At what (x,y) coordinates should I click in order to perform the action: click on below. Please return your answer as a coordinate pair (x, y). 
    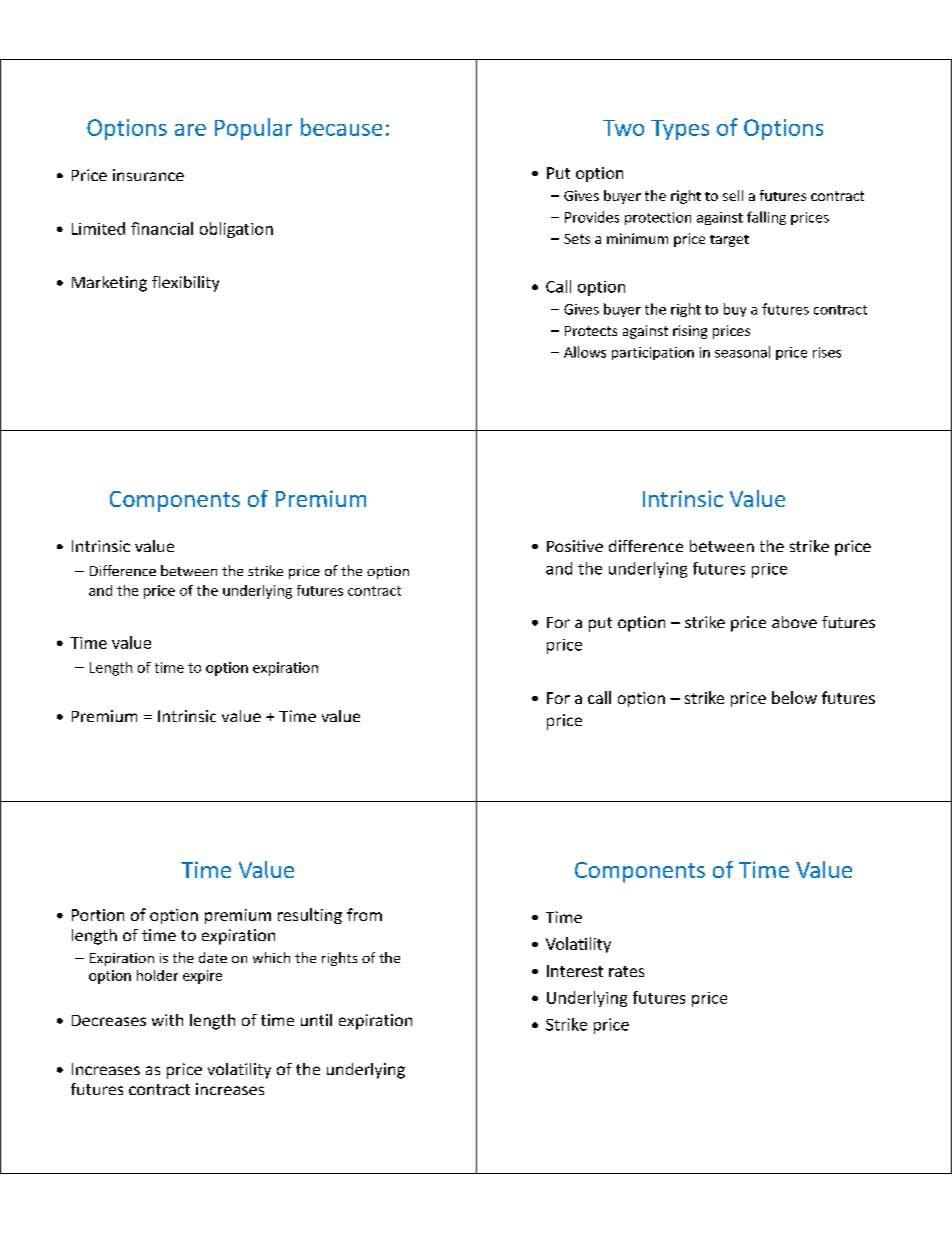
    Looking at the image, I should click on (794, 697).
